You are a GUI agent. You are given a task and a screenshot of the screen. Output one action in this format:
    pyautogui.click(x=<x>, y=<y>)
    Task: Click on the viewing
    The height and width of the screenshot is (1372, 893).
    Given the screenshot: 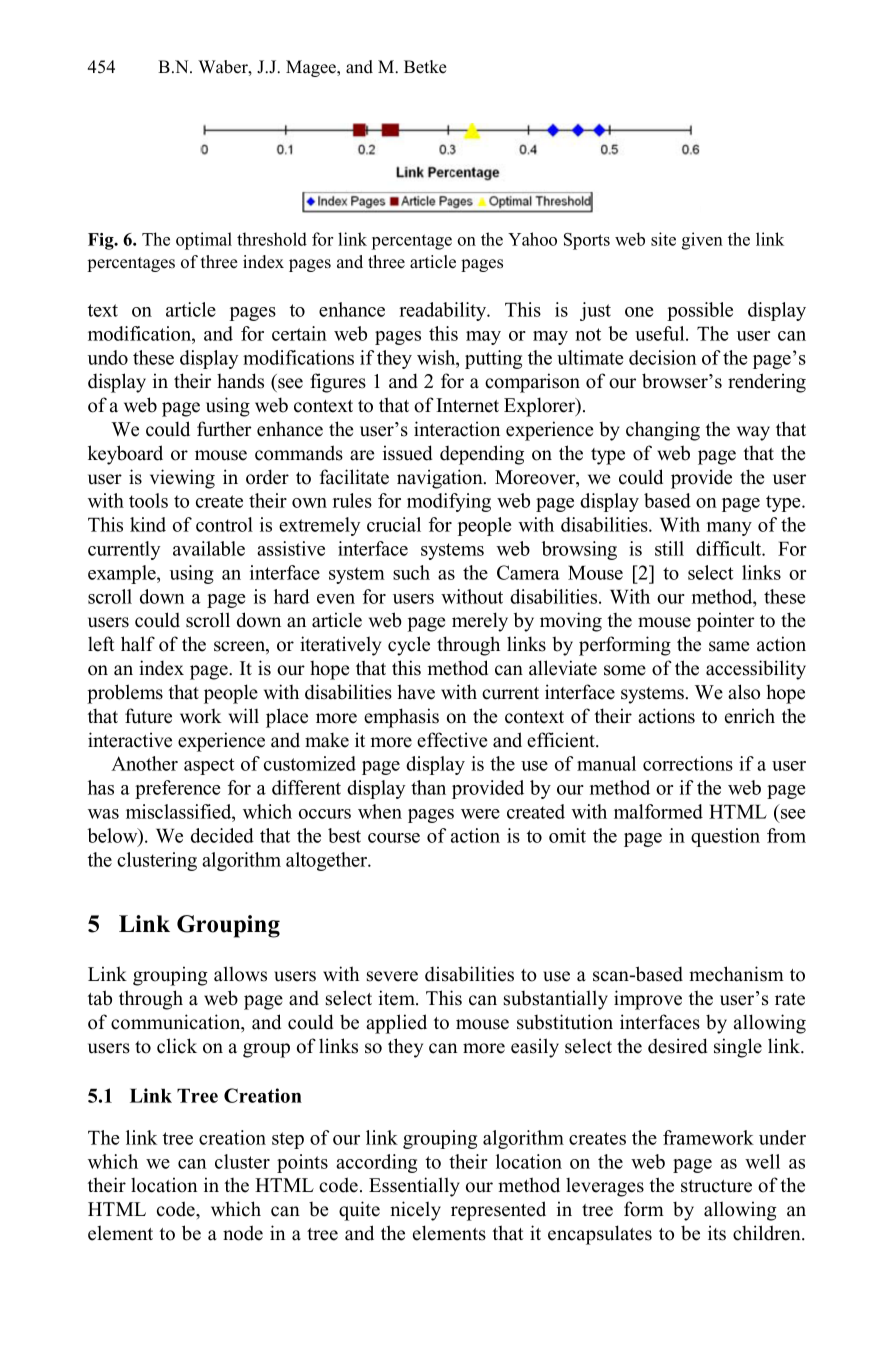 What is the action you would take?
    pyautogui.click(x=182, y=479)
